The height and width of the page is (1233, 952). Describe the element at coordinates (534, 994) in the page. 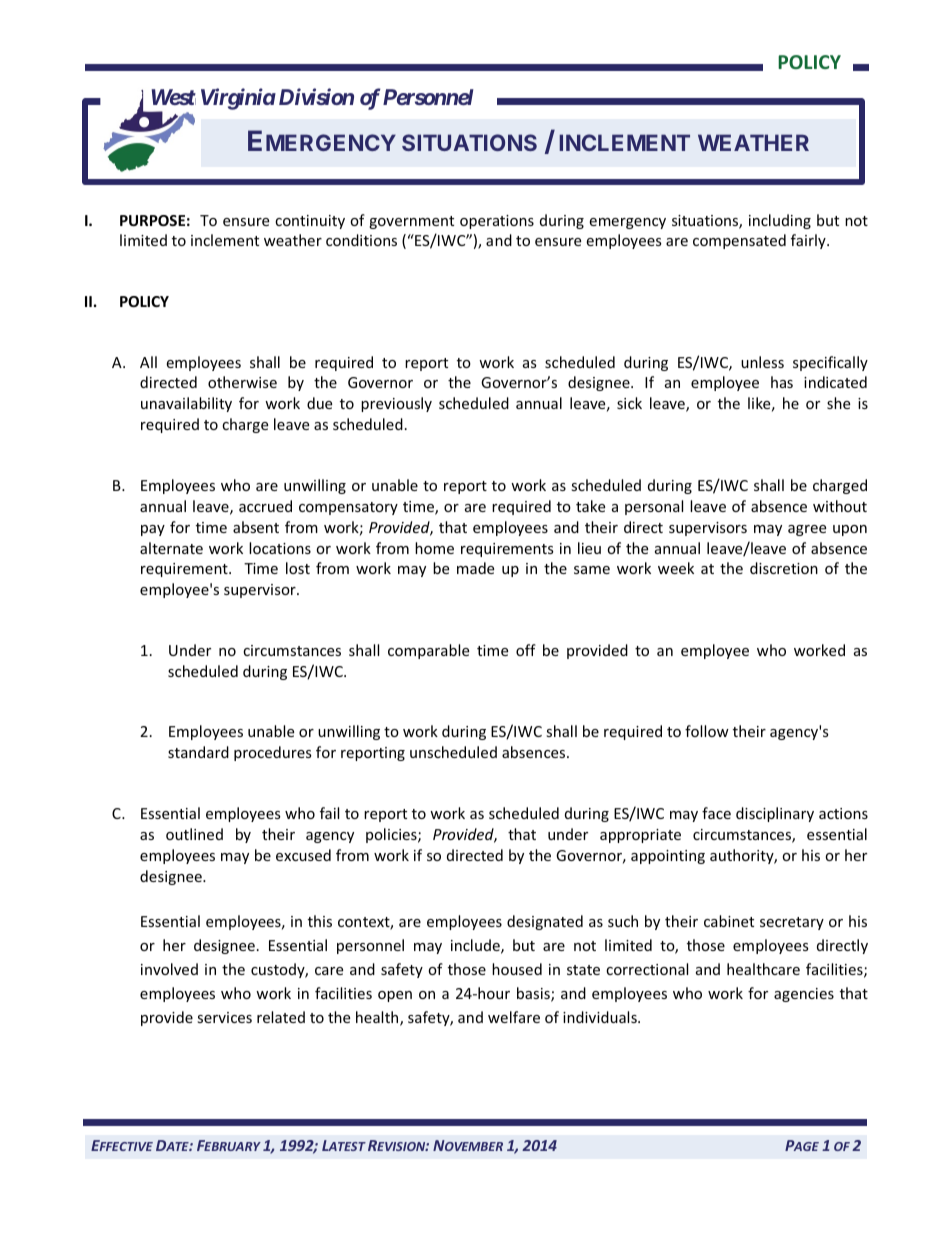

I see `basis` at that location.
